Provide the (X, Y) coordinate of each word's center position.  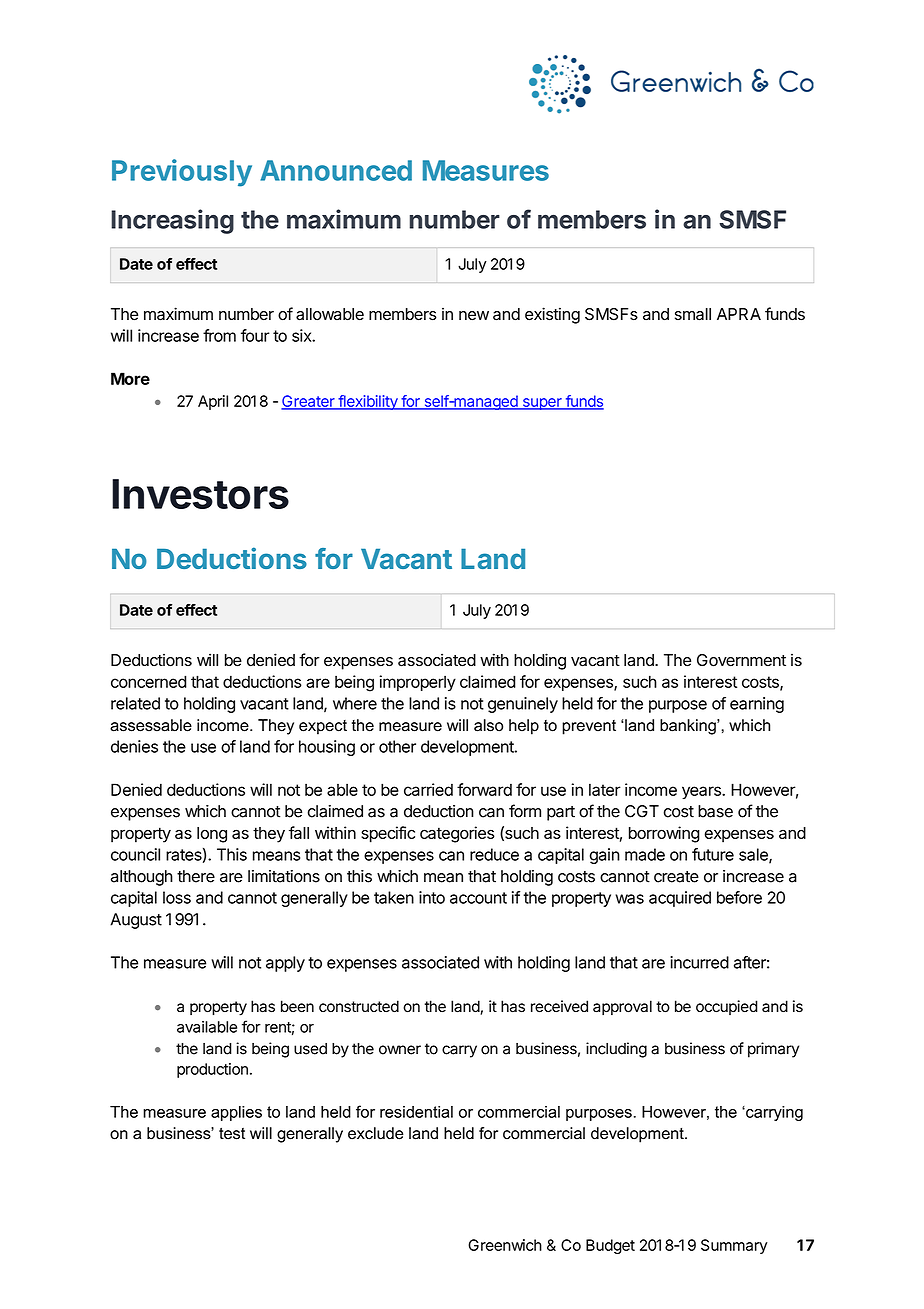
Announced (336, 170)
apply (285, 964)
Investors (200, 494)
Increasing (172, 221)
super (542, 404)
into (432, 897)
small (693, 314)
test (232, 1133)
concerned (149, 681)
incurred (699, 962)
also (488, 725)
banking (689, 727)
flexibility (368, 402)
